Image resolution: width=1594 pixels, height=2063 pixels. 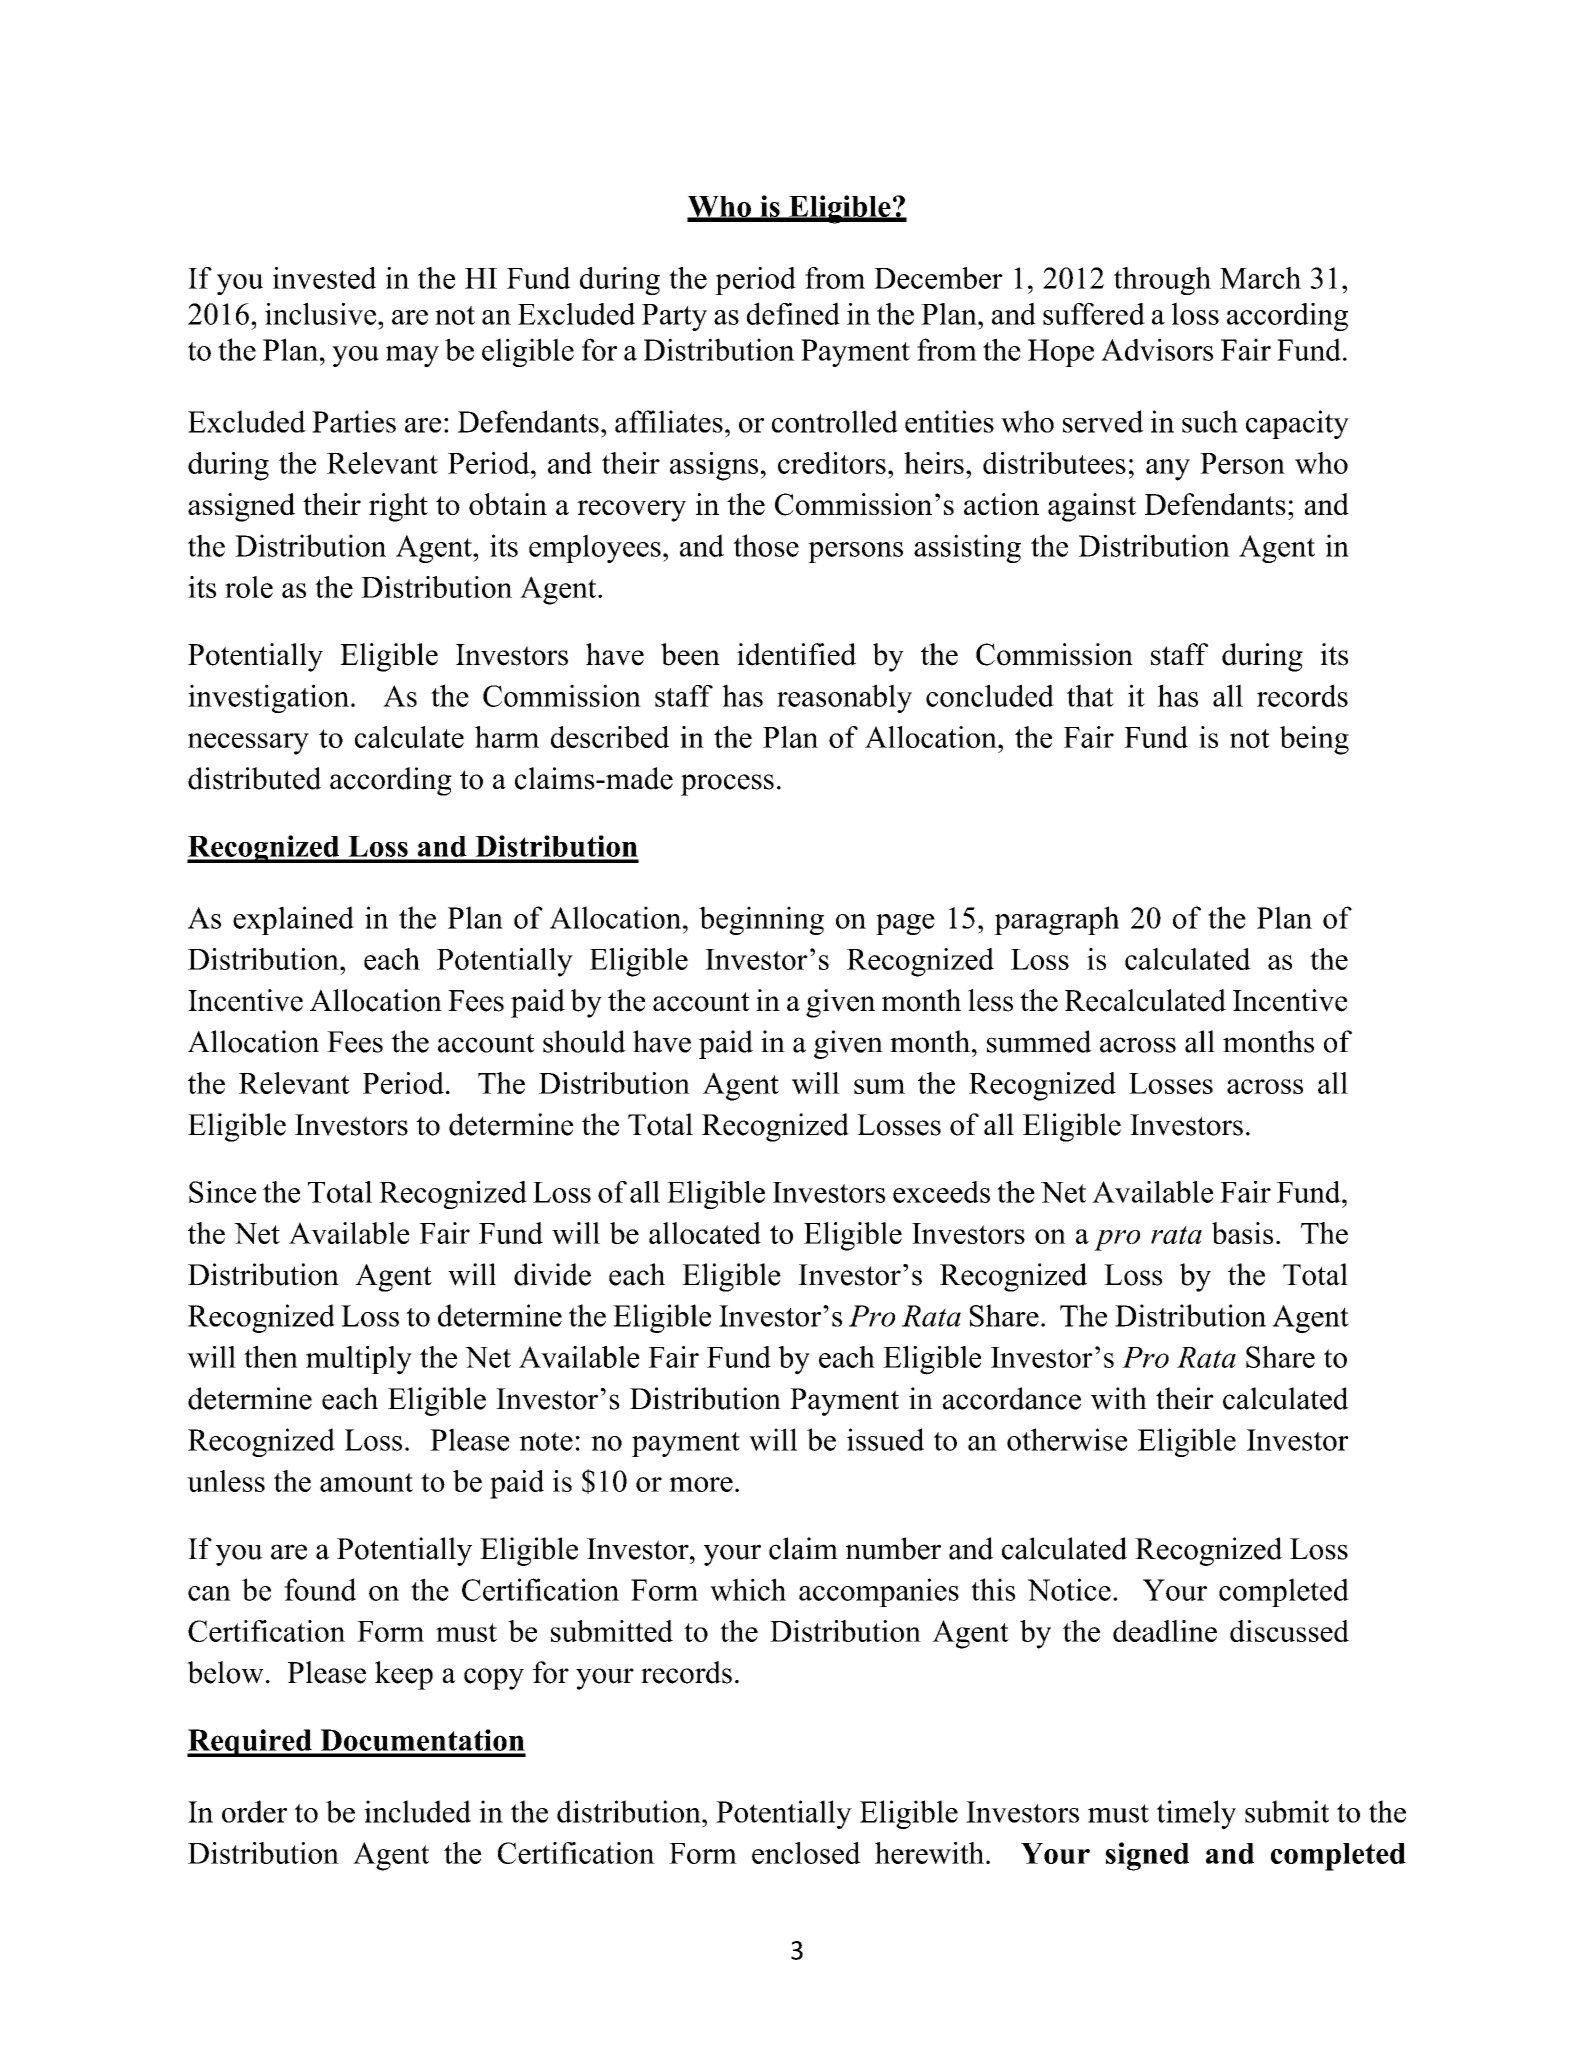 I want to click on otherwise, so click(x=1067, y=1439).
